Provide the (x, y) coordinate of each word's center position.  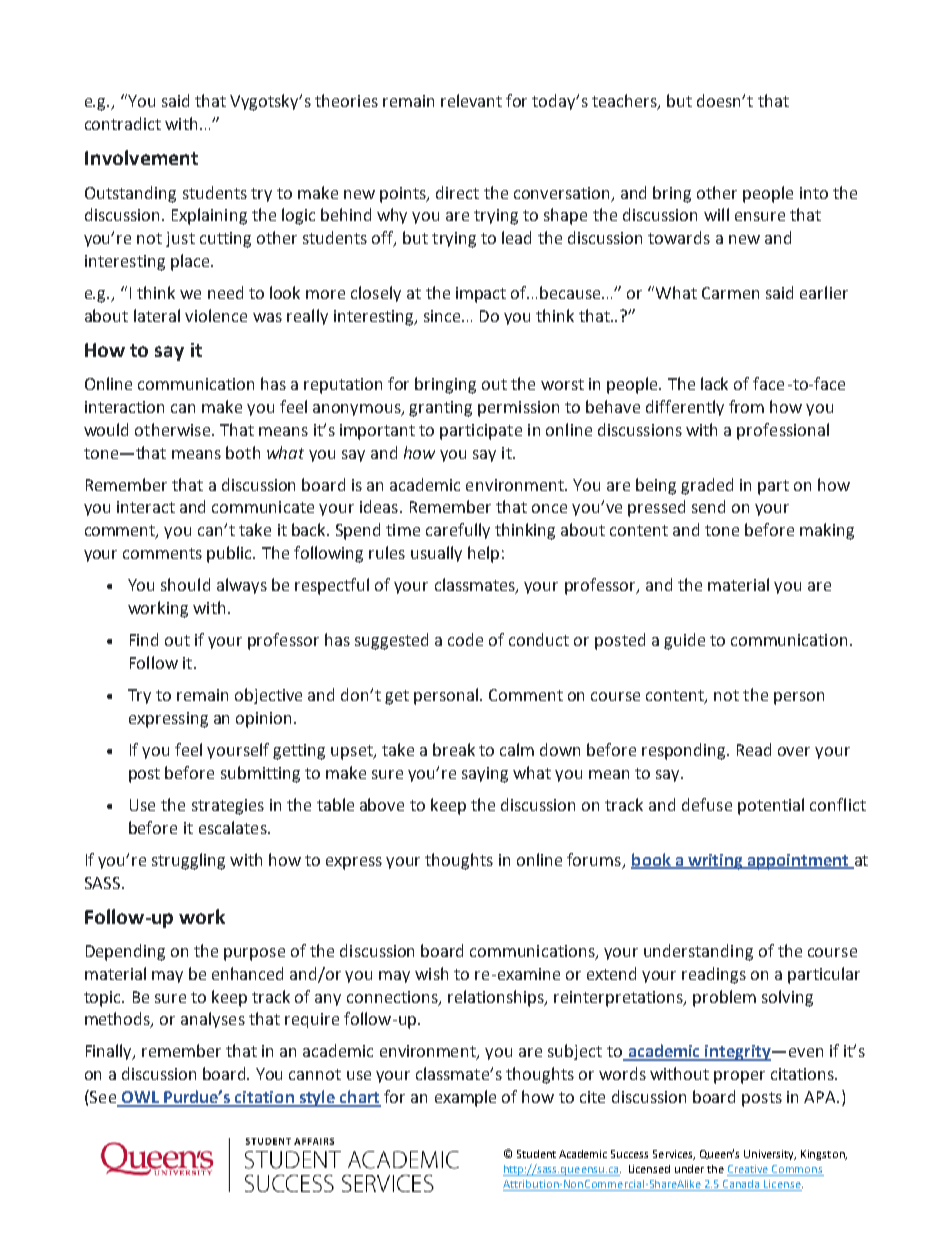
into (814, 193)
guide (684, 641)
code (465, 639)
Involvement (141, 157)
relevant (471, 100)
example (465, 1098)
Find (144, 639)
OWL (140, 1098)
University (770, 1155)
